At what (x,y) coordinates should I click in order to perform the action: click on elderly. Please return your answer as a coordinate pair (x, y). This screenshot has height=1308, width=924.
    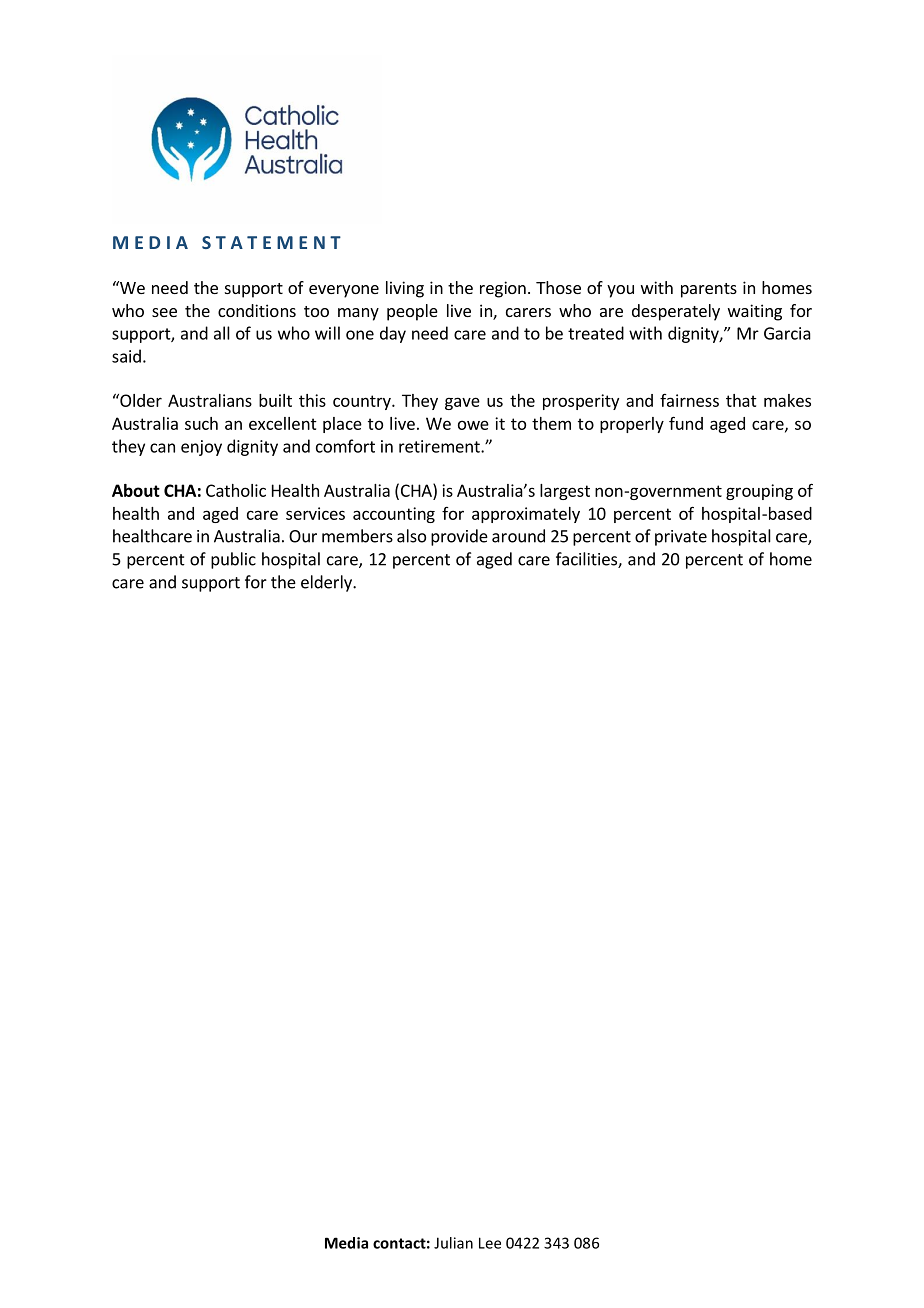
    Looking at the image, I should click on (327, 583).
